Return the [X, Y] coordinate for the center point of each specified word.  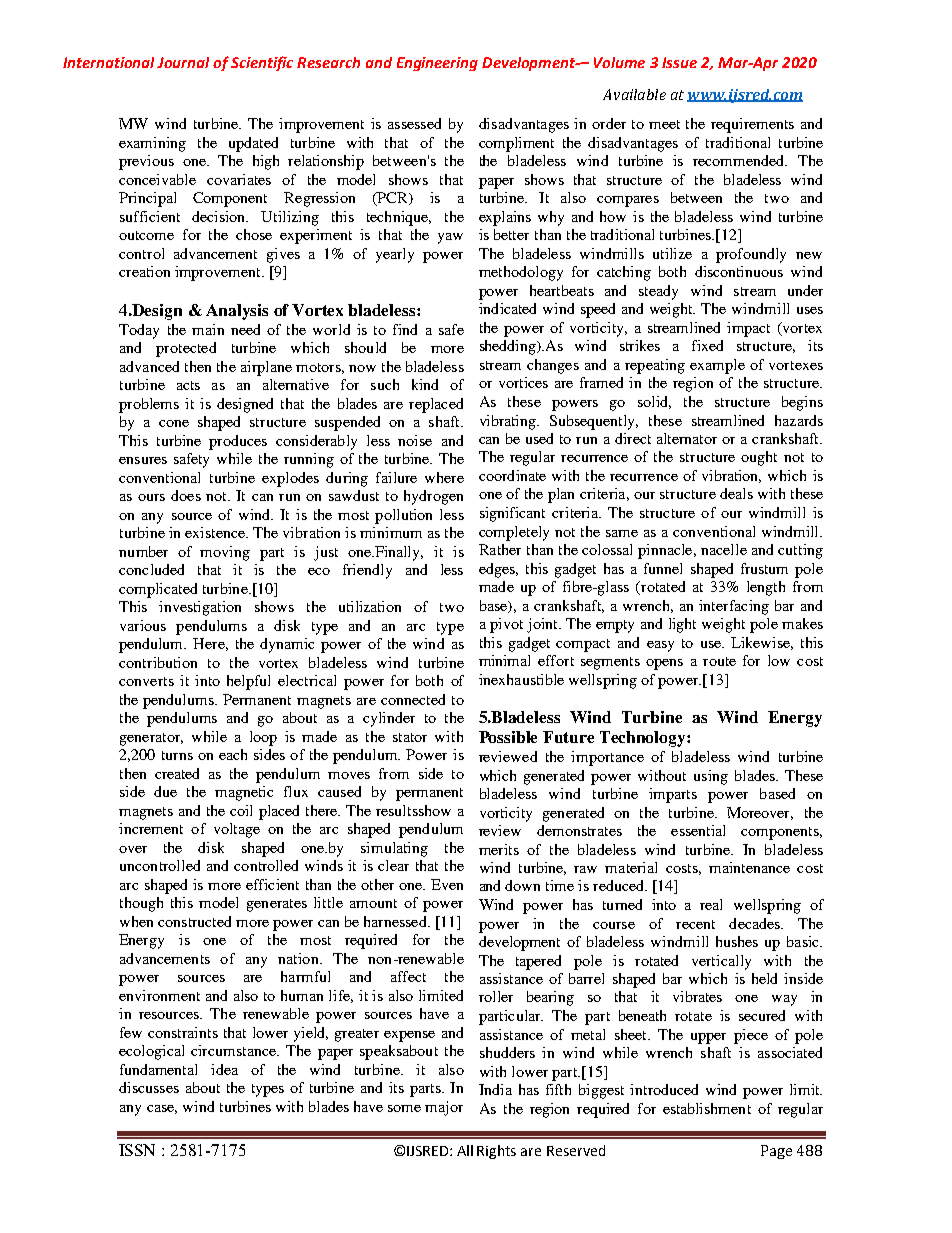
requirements [752, 125]
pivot [506, 625]
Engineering [437, 64]
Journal [183, 62]
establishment [707, 1108]
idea [224, 1069]
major [444, 1108]
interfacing [734, 607]
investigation [200, 608]
